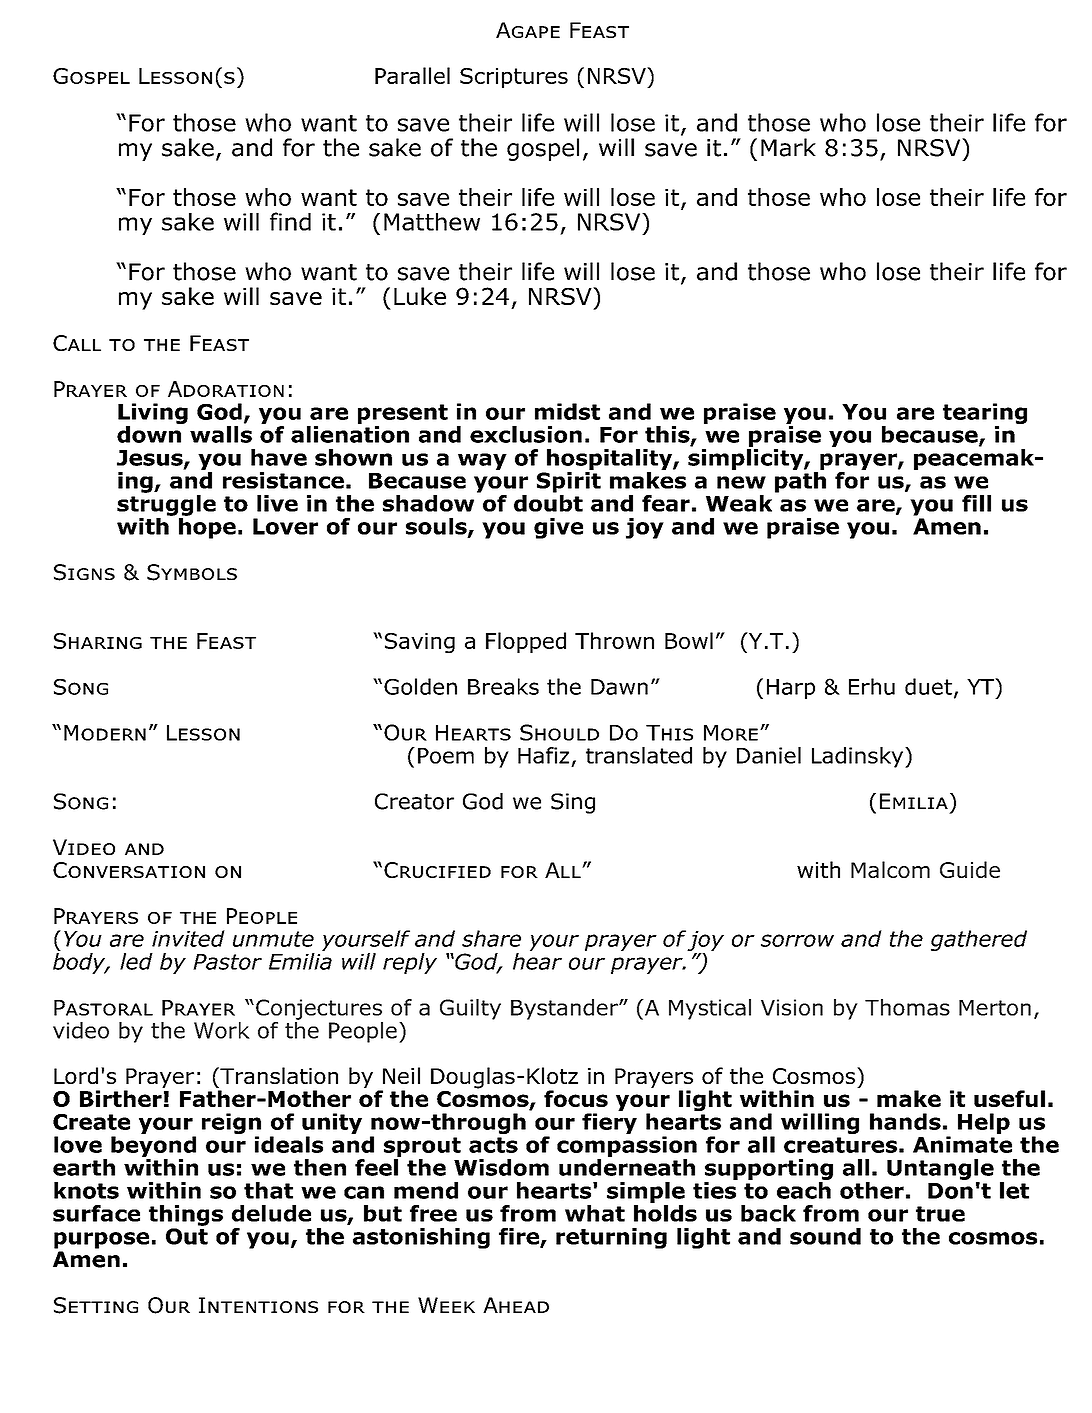 The width and height of the page is (1092, 1413). What do you see at coordinates (412, 75) in the page?
I see `Parallel` at bounding box center [412, 75].
